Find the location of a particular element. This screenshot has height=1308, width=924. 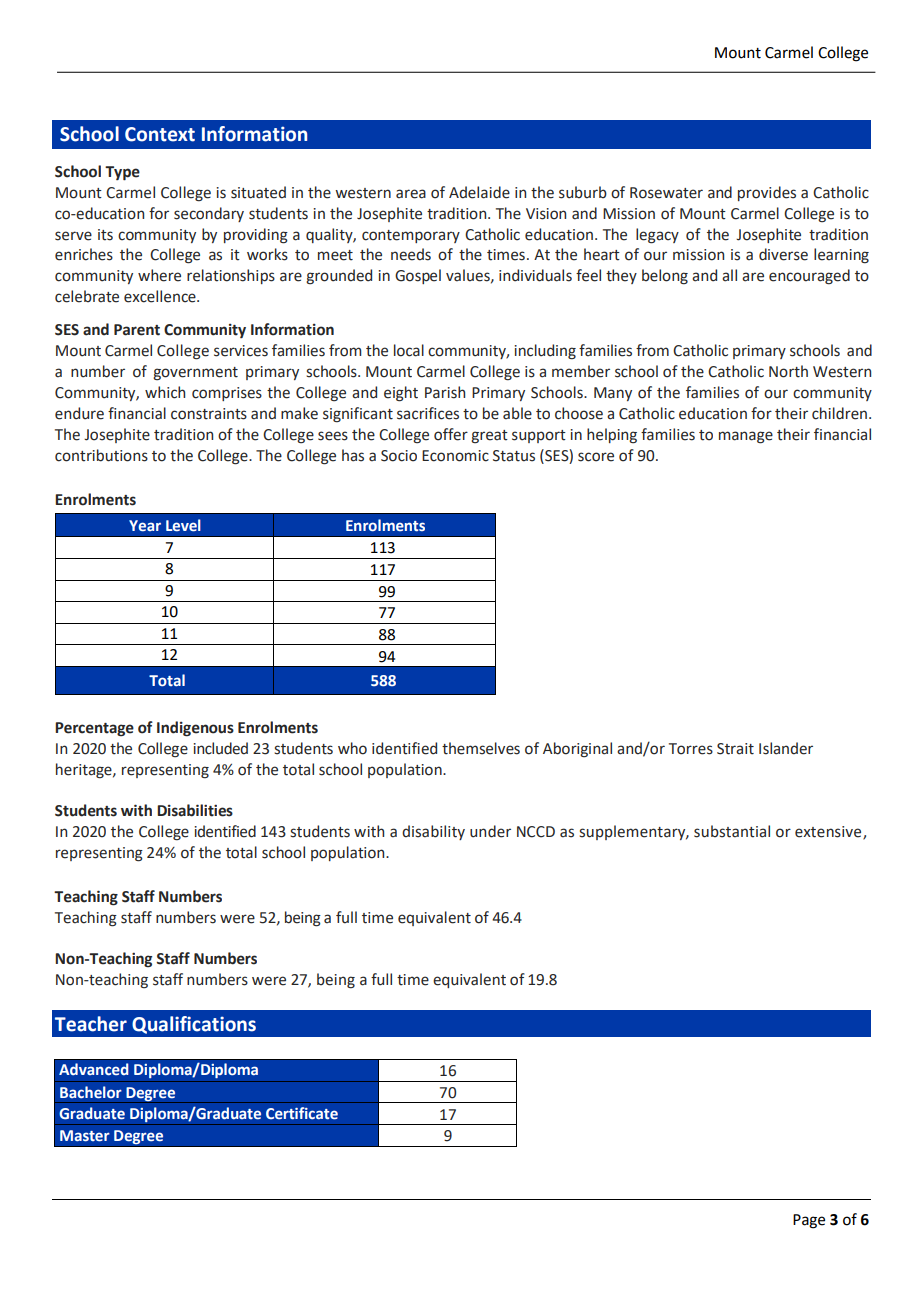

Qualifications is located at coordinates (194, 1025).
